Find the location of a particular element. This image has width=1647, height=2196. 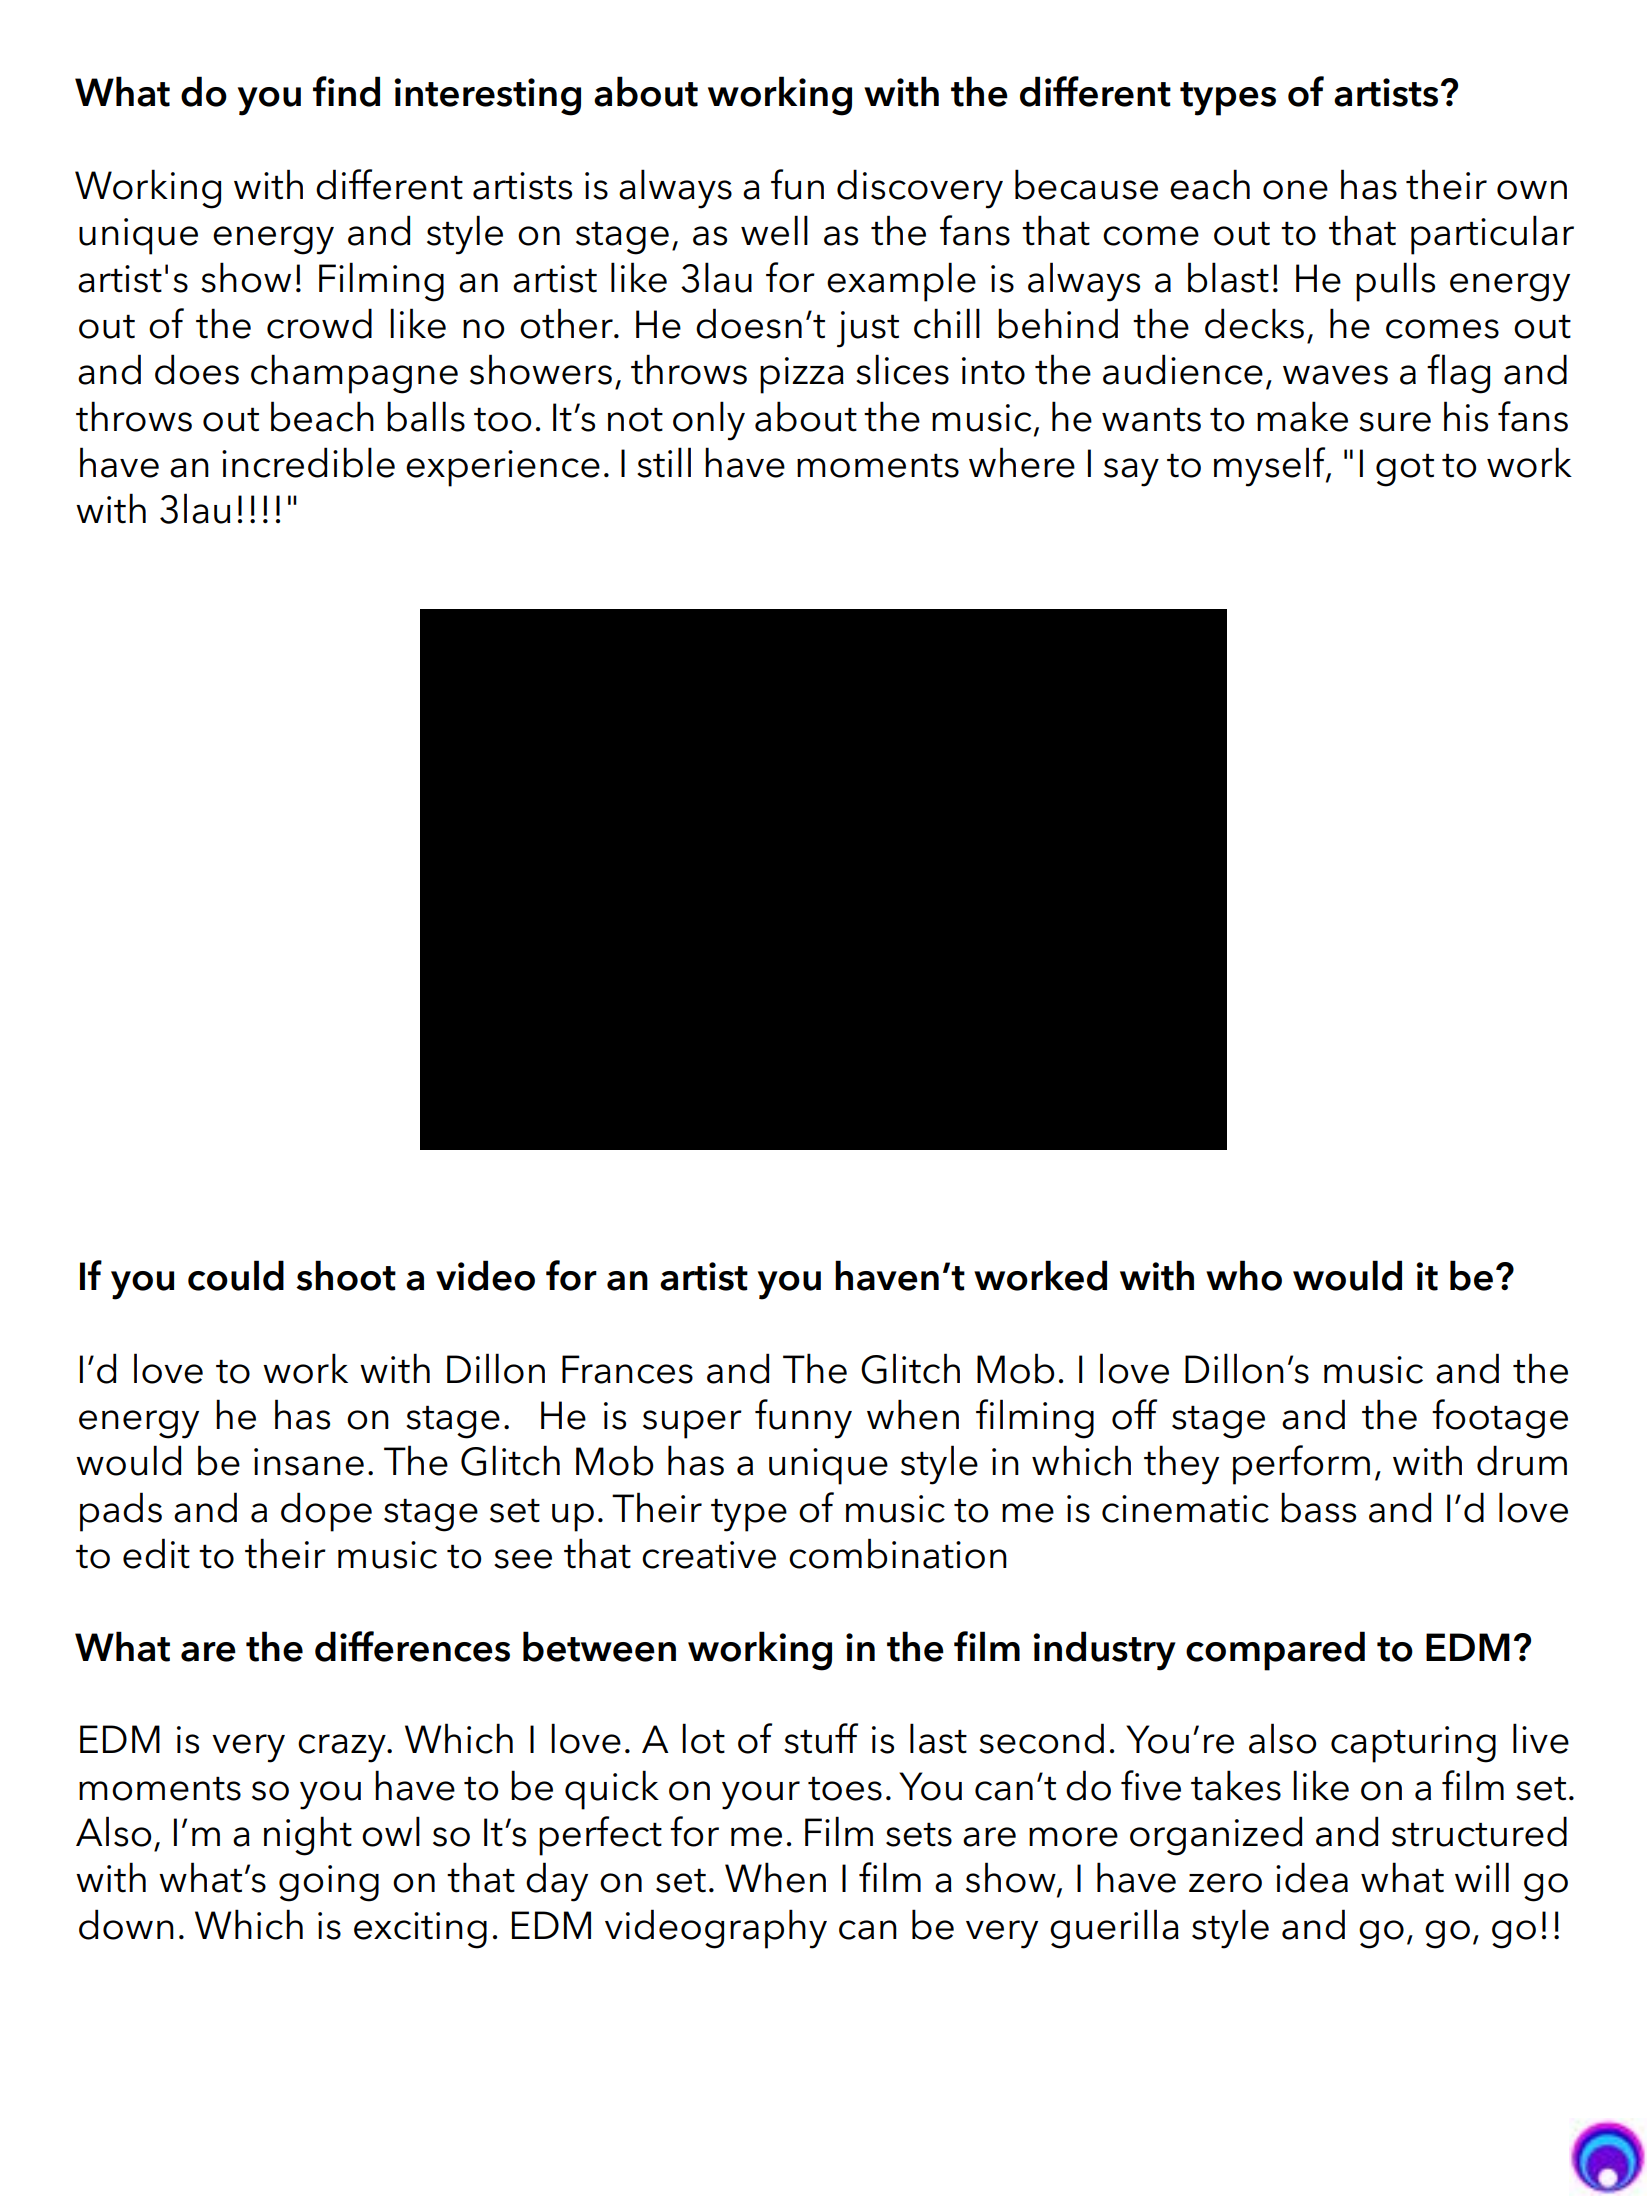

footage is located at coordinates (1500, 1419).
